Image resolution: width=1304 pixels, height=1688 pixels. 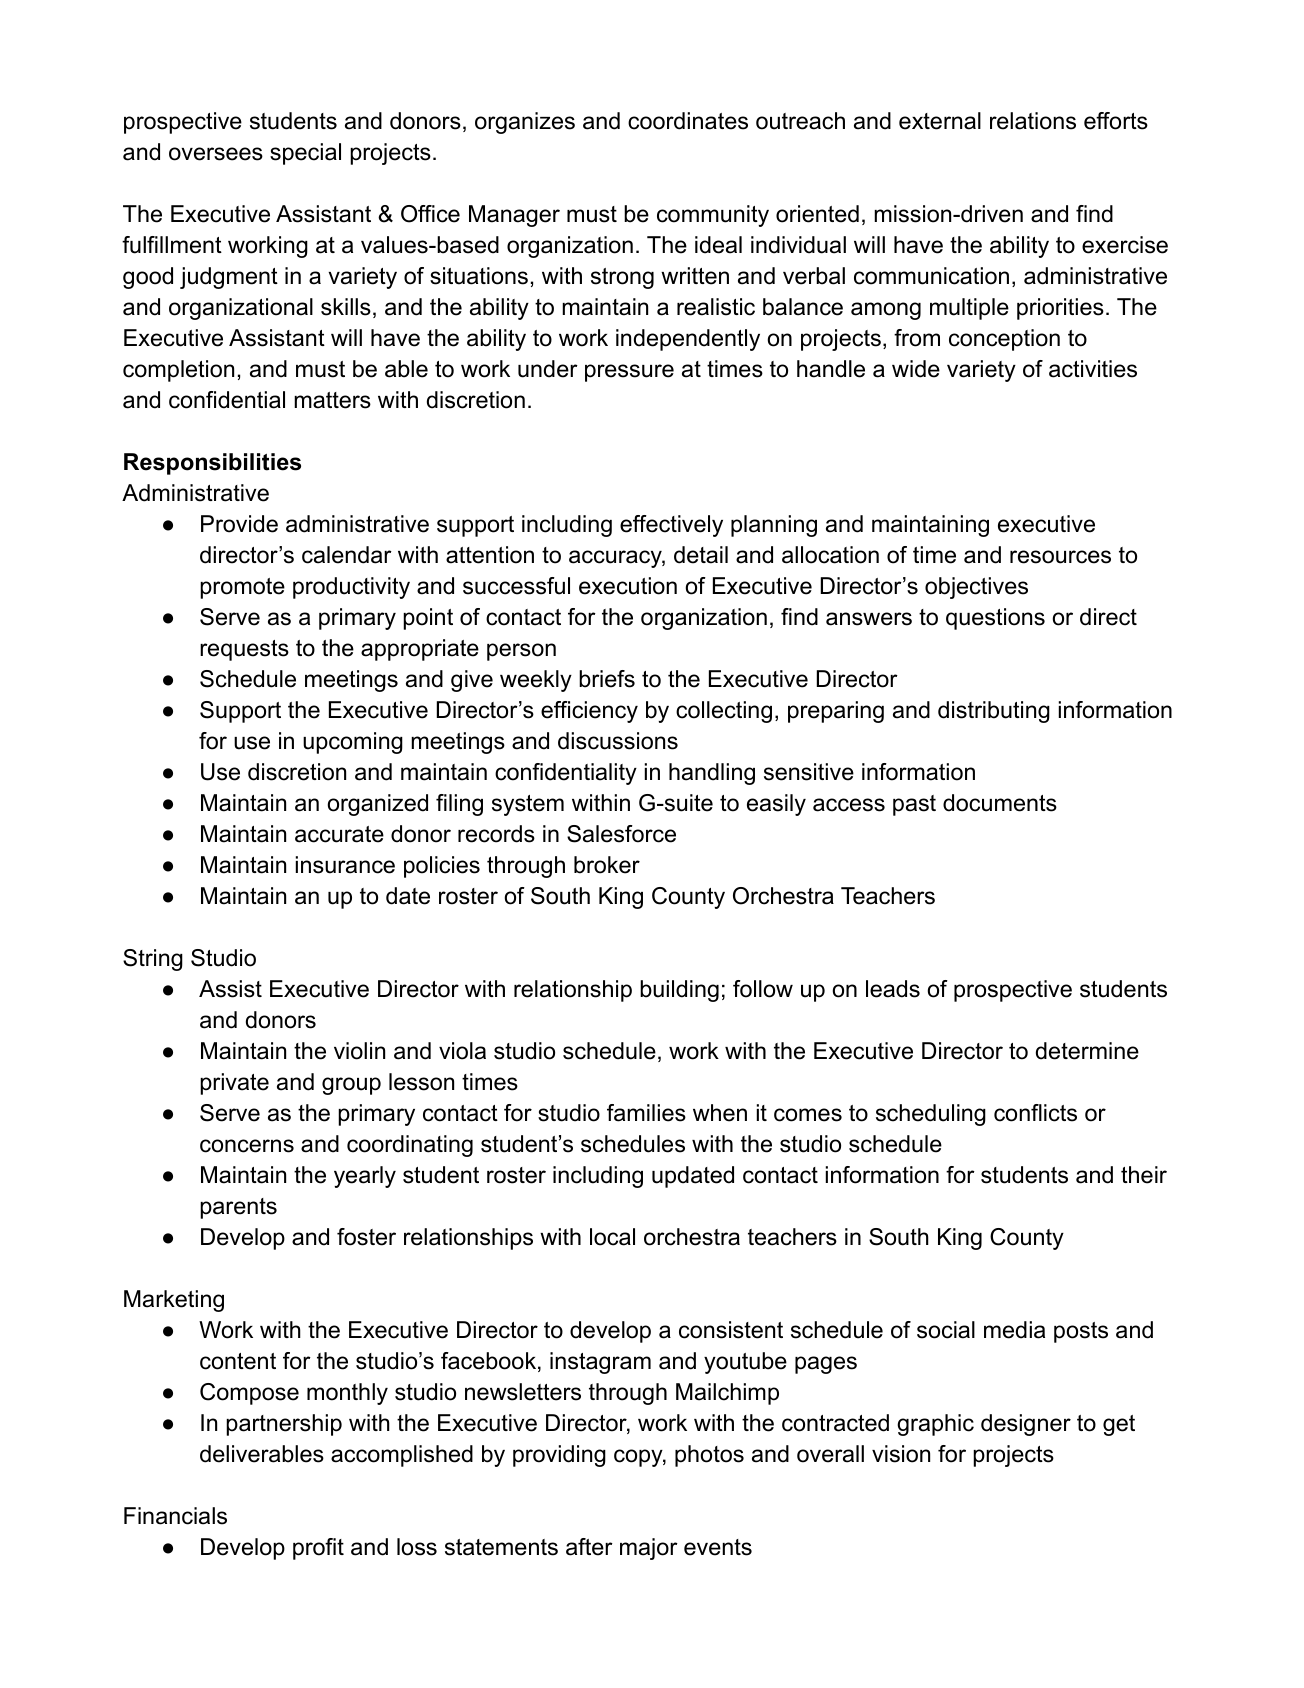 I want to click on concerns, so click(x=247, y=1146).
